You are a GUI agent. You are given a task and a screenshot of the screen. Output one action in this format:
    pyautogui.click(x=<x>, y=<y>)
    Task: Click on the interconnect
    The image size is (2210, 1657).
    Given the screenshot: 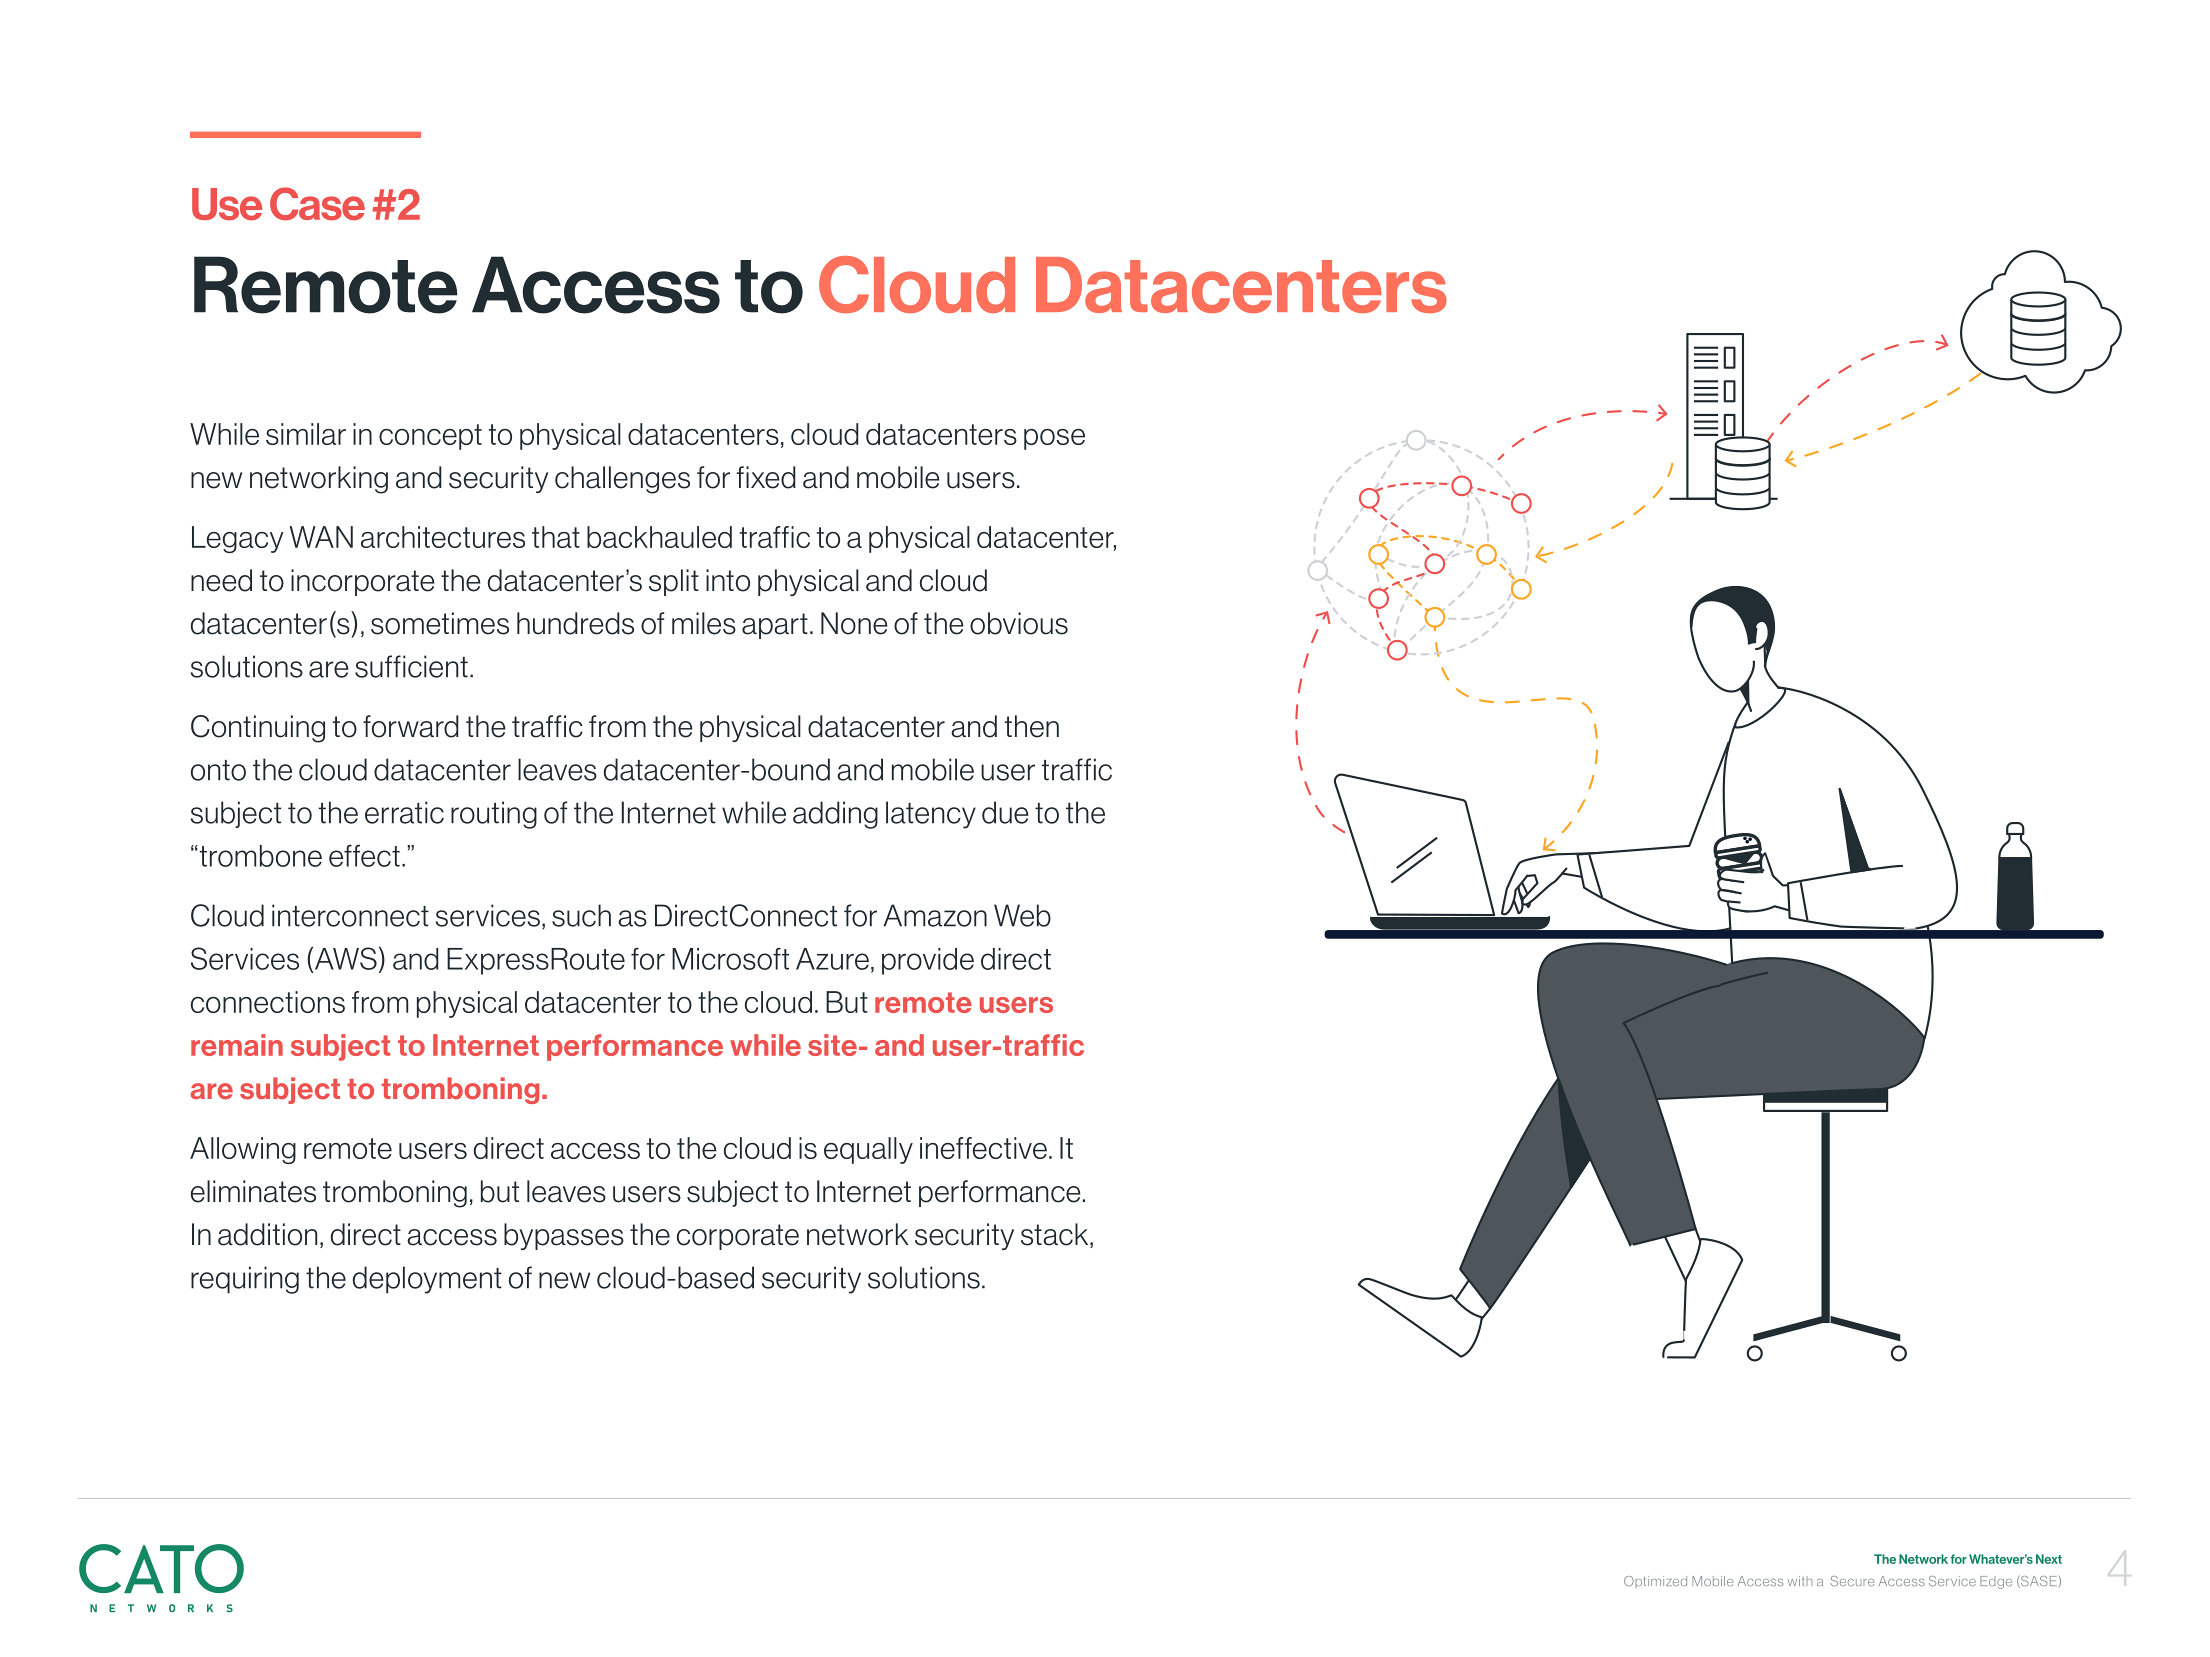 What is the action you would take?
    pyautogui.click(x=350, y=915)
